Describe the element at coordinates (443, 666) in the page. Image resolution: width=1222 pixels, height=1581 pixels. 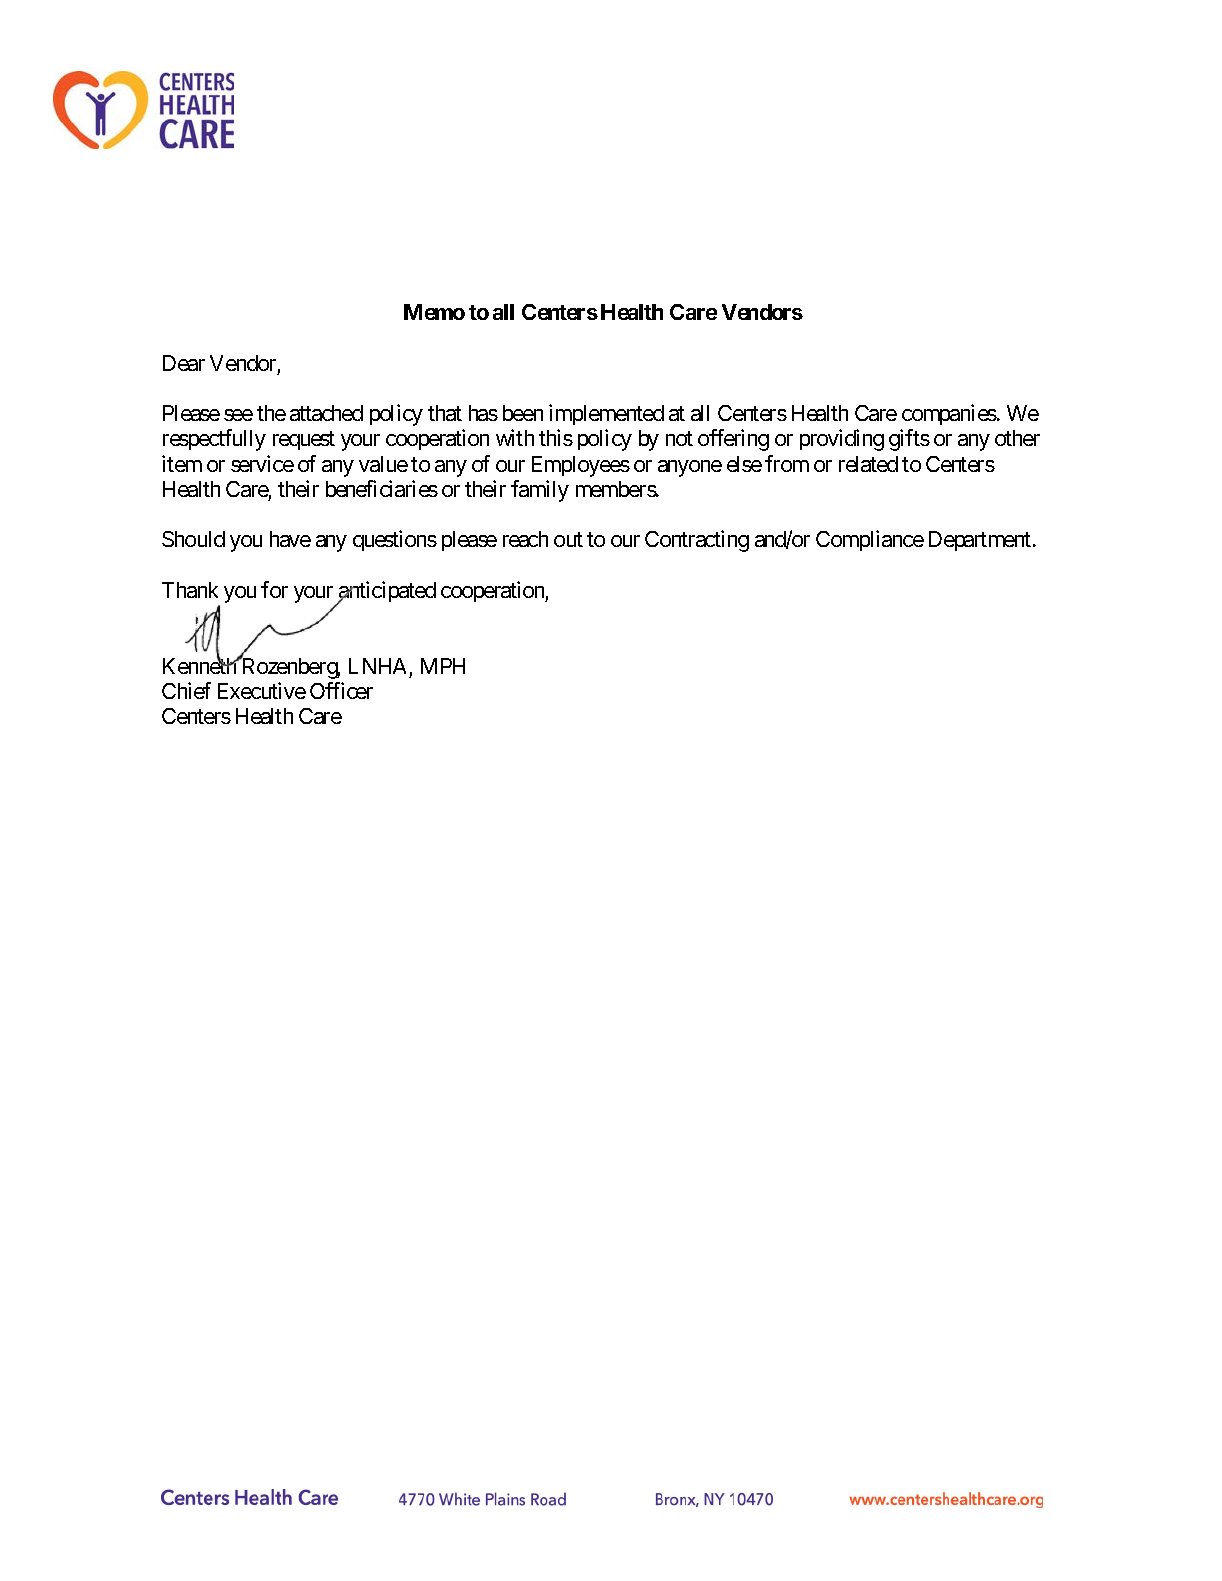
I see `MPH` at that location.
